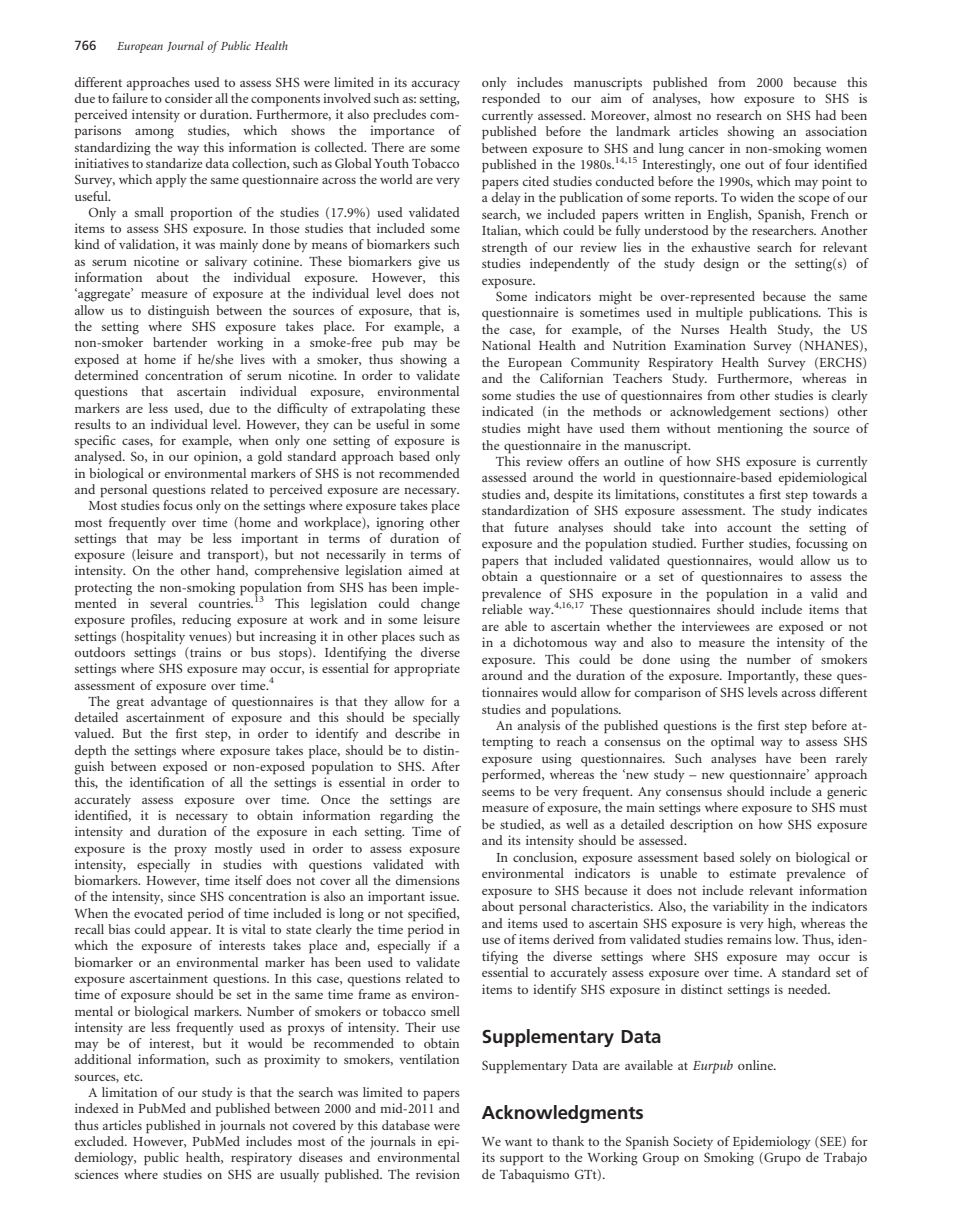 The image size is (953, 1232). I want to click on consider, so click(189, 98).
